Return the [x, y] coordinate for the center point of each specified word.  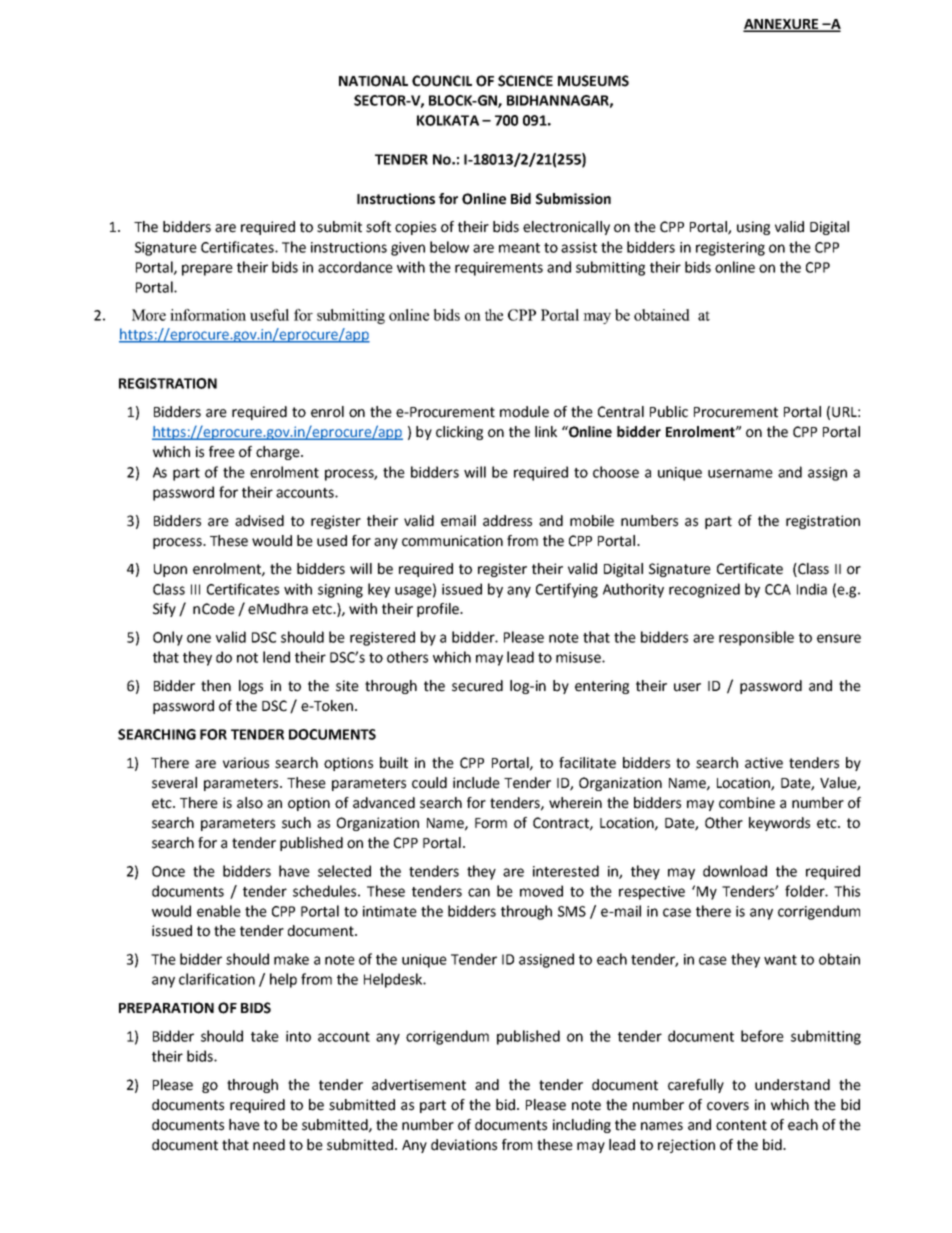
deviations [464, 1145]
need [269, 1145]
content [741, 1125]
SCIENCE [525, 81]
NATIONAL [373, 81]
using [753, 228]
